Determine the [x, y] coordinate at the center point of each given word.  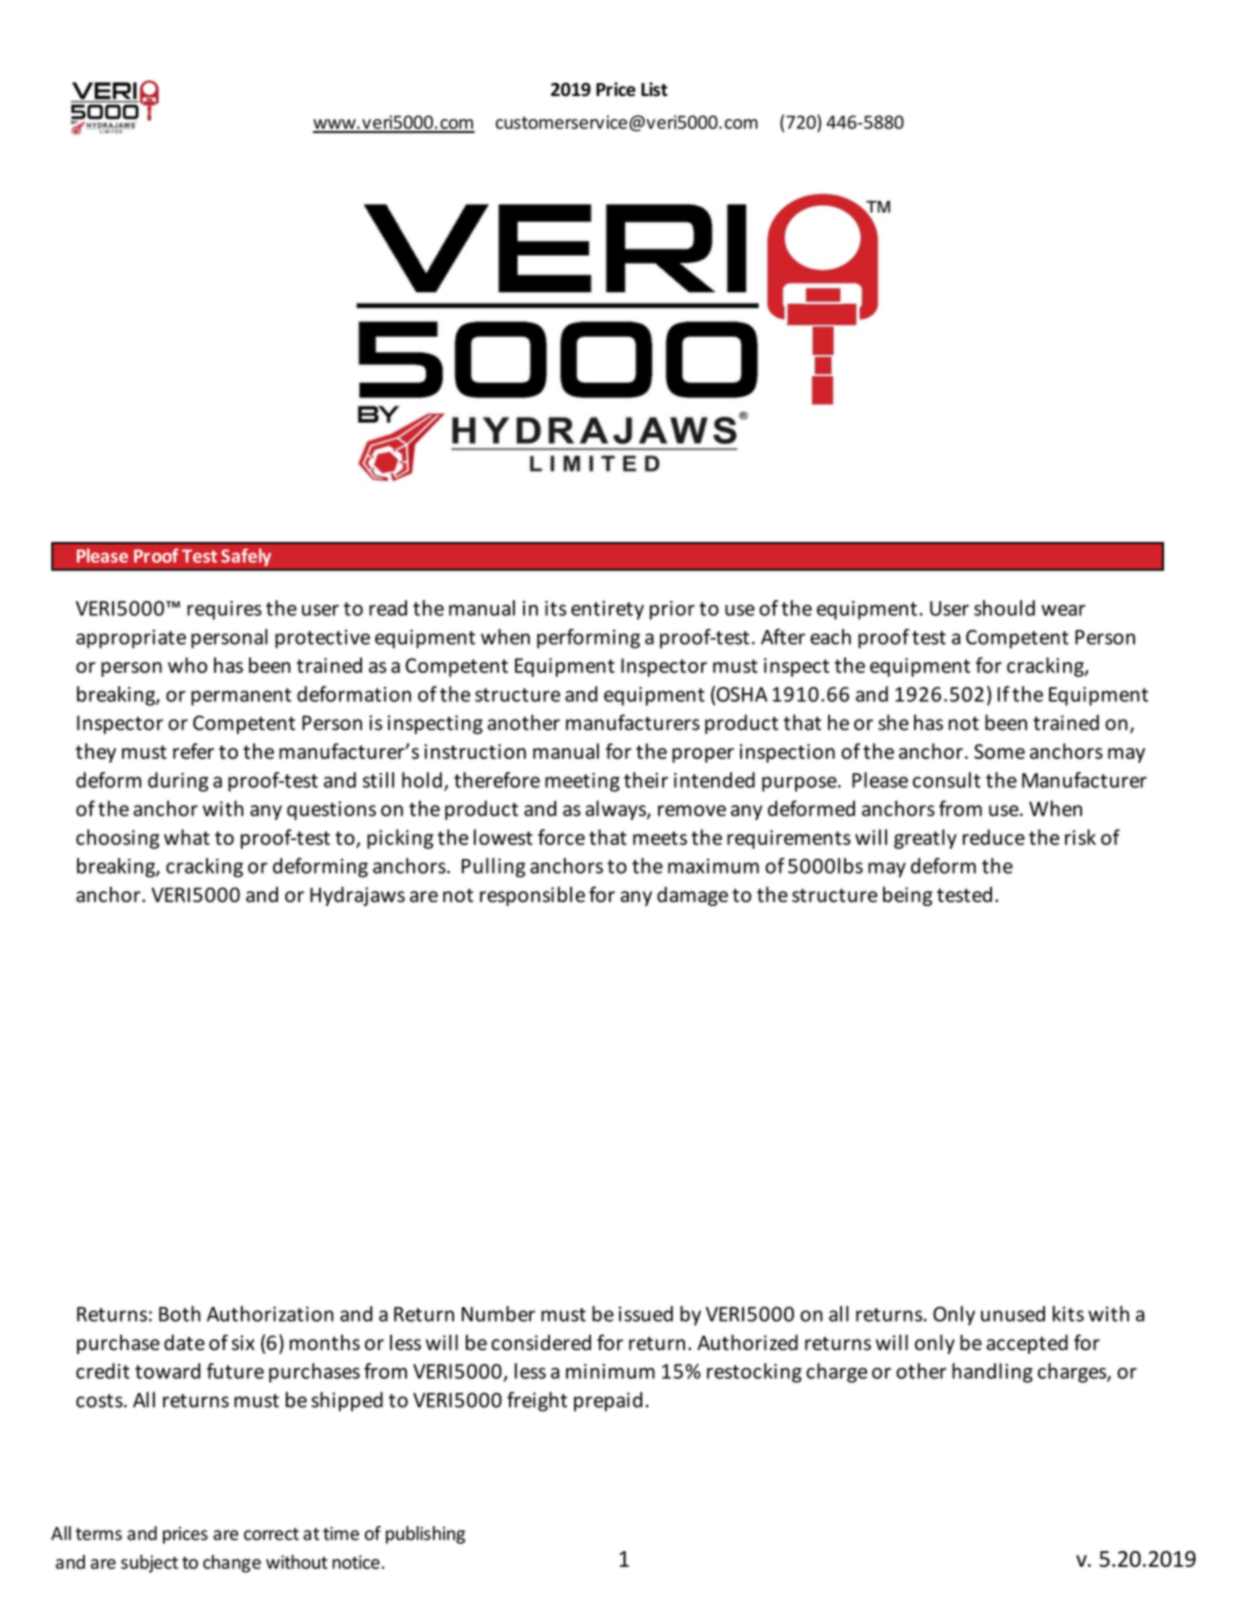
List [654, 89]
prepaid [608, 1402]
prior [672, 610]
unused [1013, 1314]
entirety [607, 610]
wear [1063, 610]
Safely [246, 557]
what [187, 837]
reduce [994, 837]
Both [180, 1314]
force [561, 837]
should [1004, 608]
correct [271, 1534]
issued [646, 1314]
